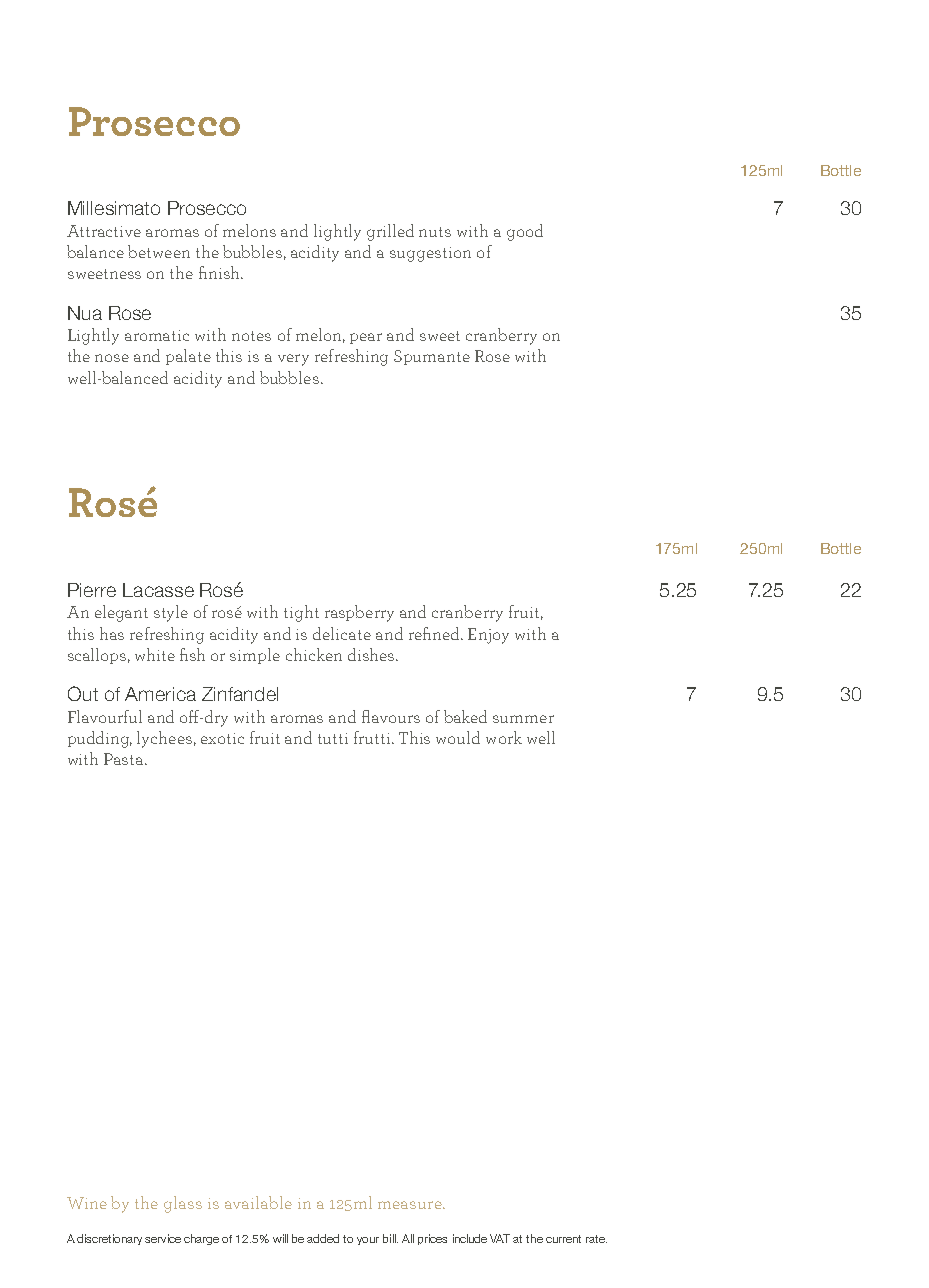  Describe the element at coordinates (504, 737) in the page. I see `work` at that location.
